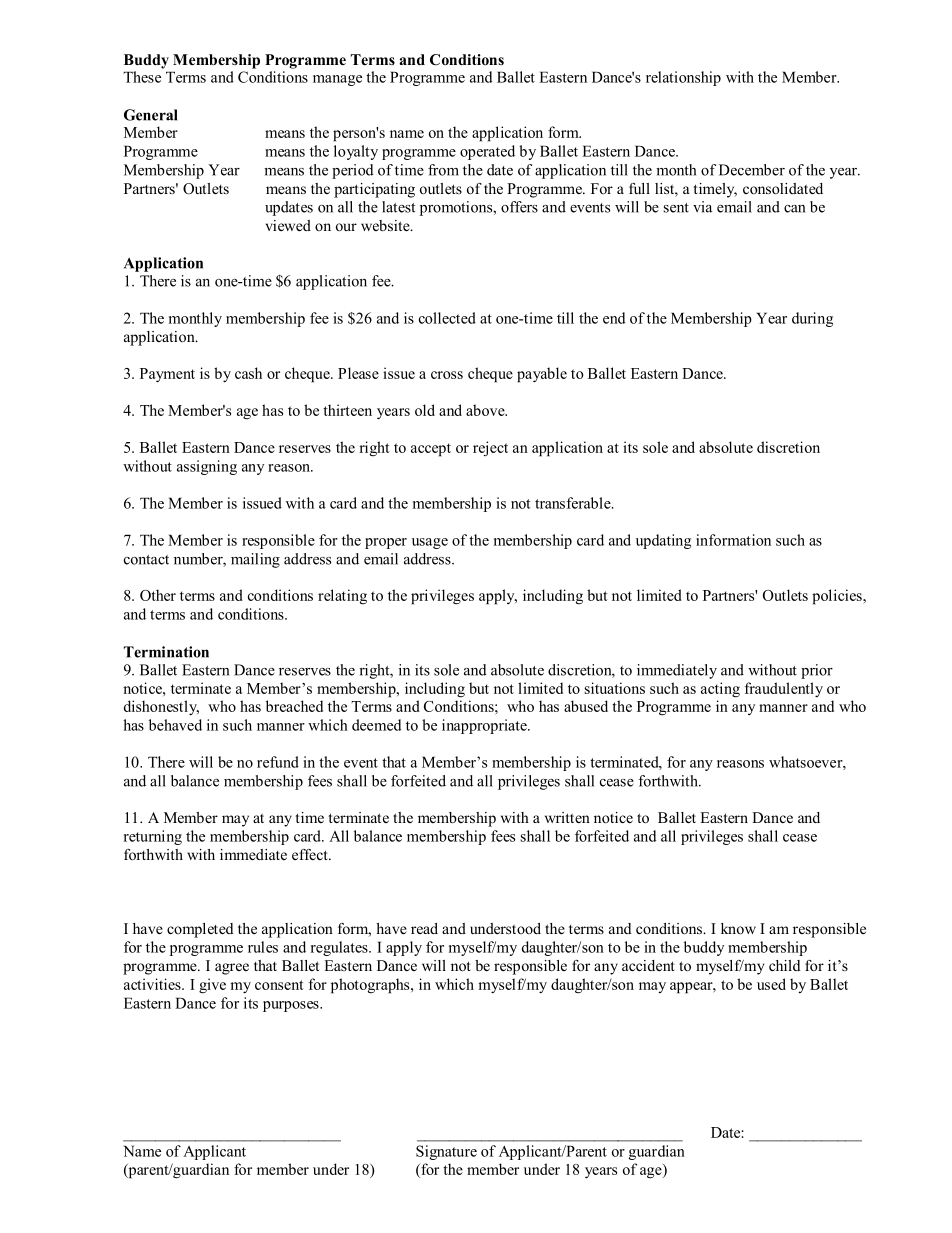  I want to click on operated, so click(487, 152).
